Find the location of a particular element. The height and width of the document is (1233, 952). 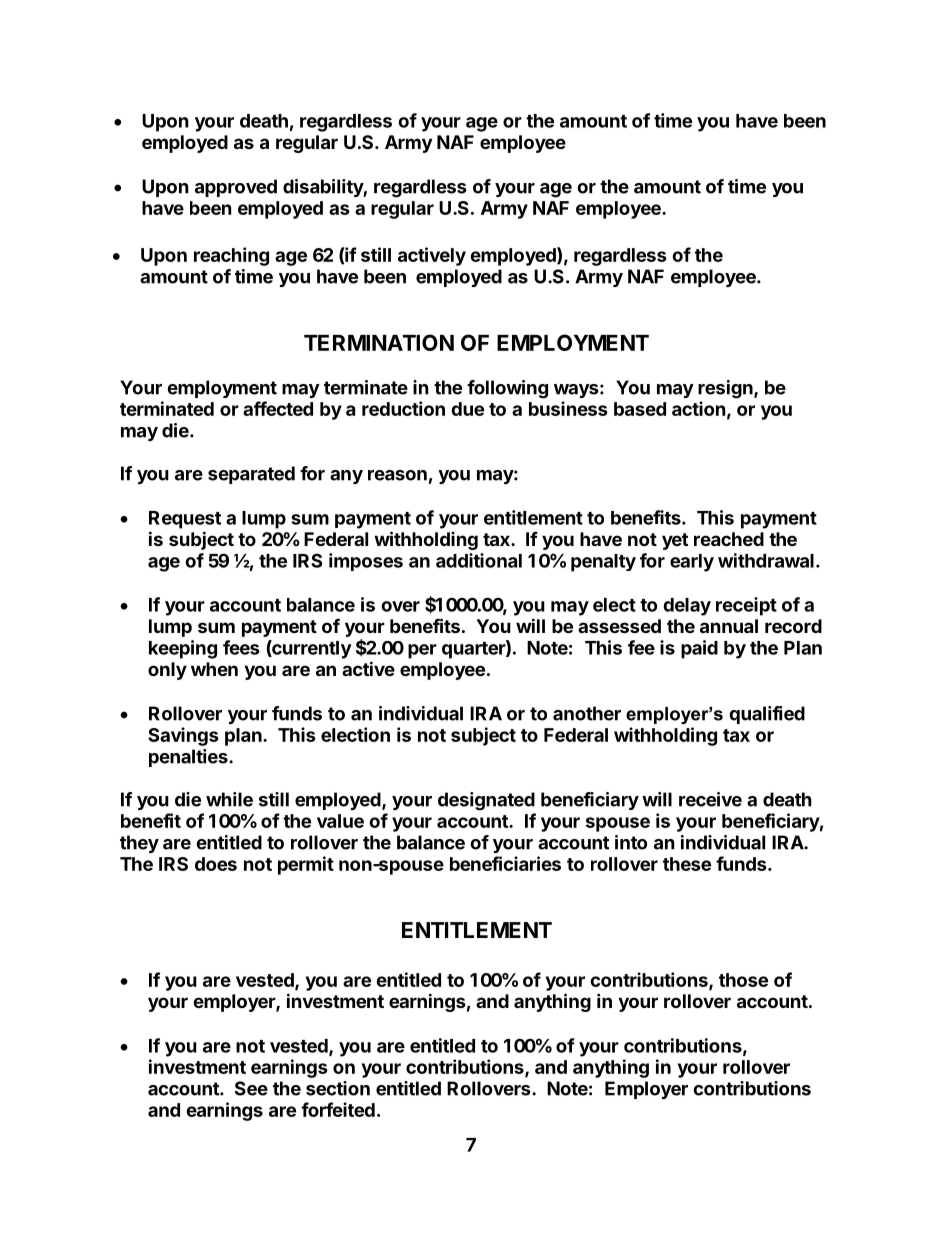

based is located at coordinates (640, 409).
